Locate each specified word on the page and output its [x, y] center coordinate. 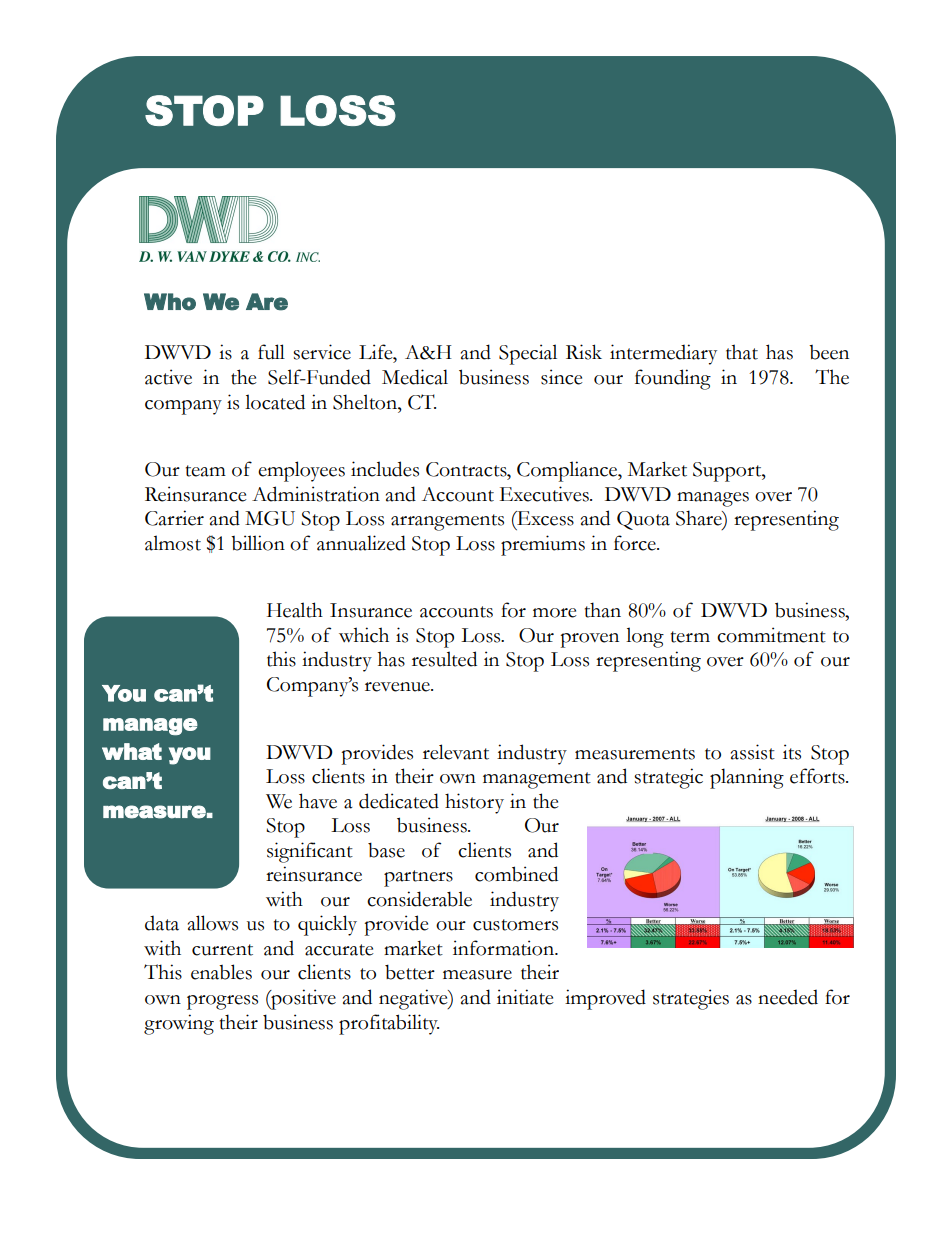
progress [222, 1002]
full [271, 352]
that [742, 352]
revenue [398, 687]
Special [528, 354]
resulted [444, 659]
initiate [525, 997]
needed [788, 997]
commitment [771, 635]
